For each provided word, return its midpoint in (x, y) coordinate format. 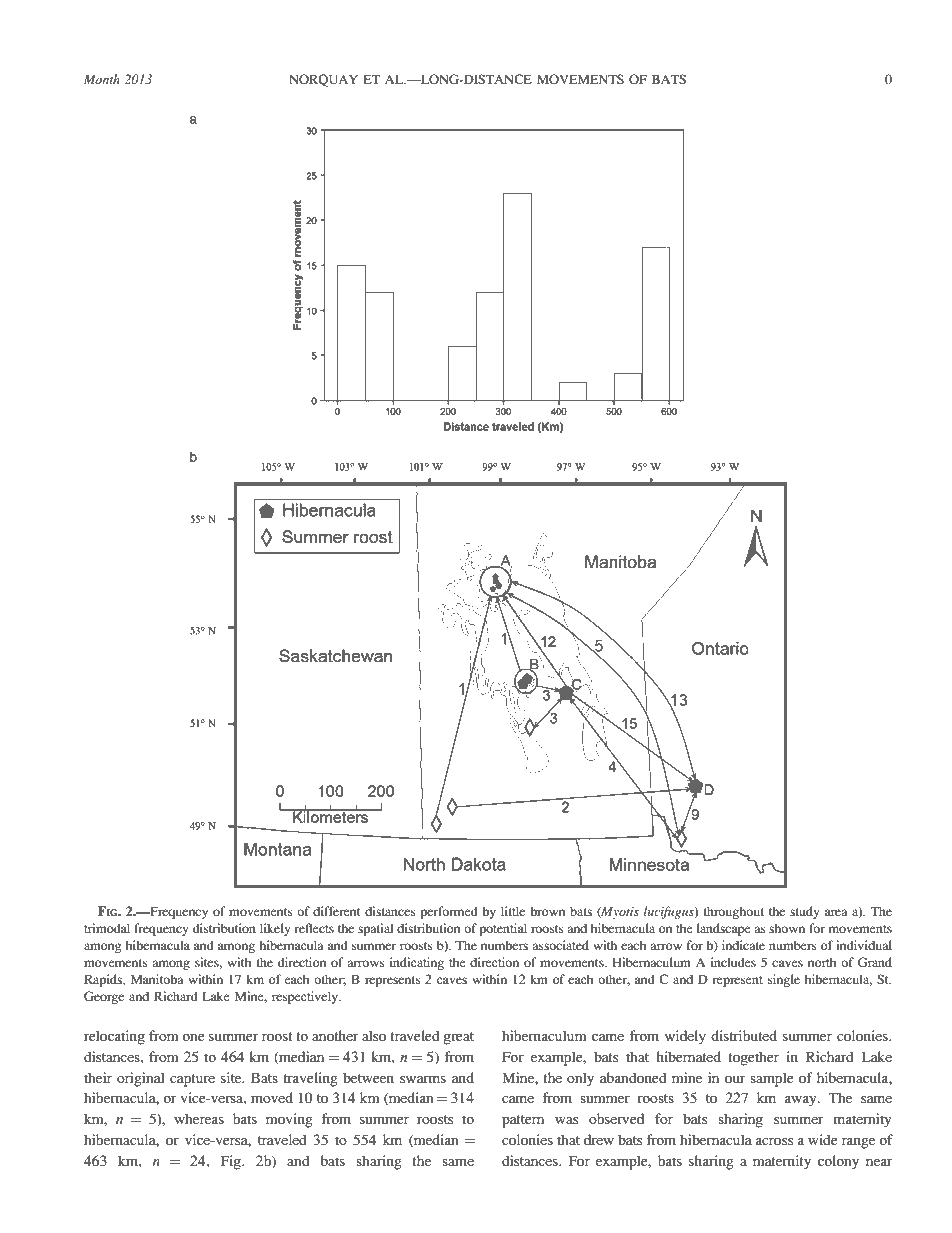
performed (449, 912)
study (805, 912)
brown (547, 911)
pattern (523, 1121)
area (836, 912)
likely (275, 929)
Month (102, 79)
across (774, 1141)
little (513, 911)
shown (787, 928)
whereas (199, 1118)
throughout (734, 912)
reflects (314, 928)
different (336, 911)
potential (503, 929)
